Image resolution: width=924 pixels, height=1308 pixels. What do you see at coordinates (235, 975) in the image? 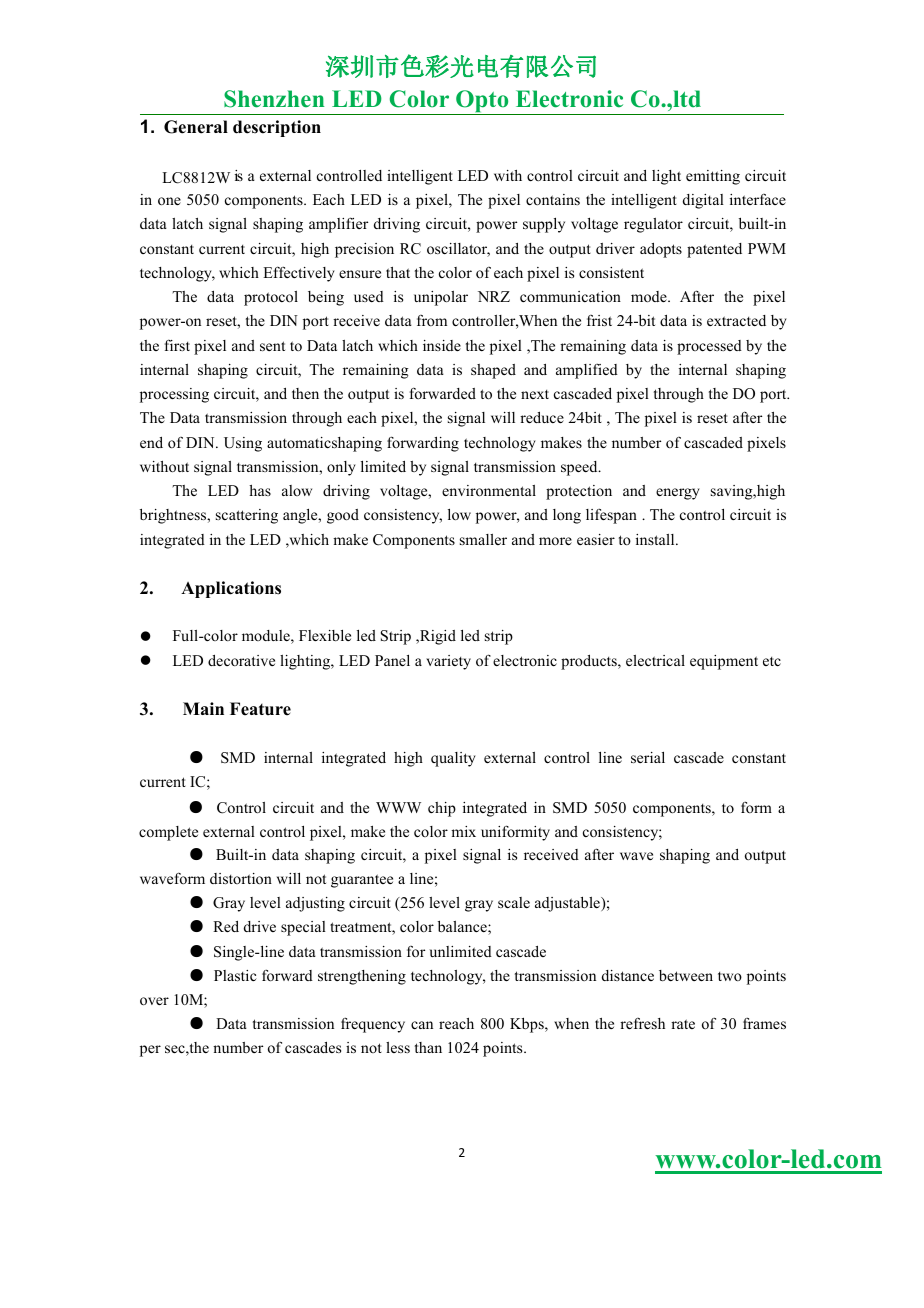
I see `Plastic` at bounding box center [235, 975].
